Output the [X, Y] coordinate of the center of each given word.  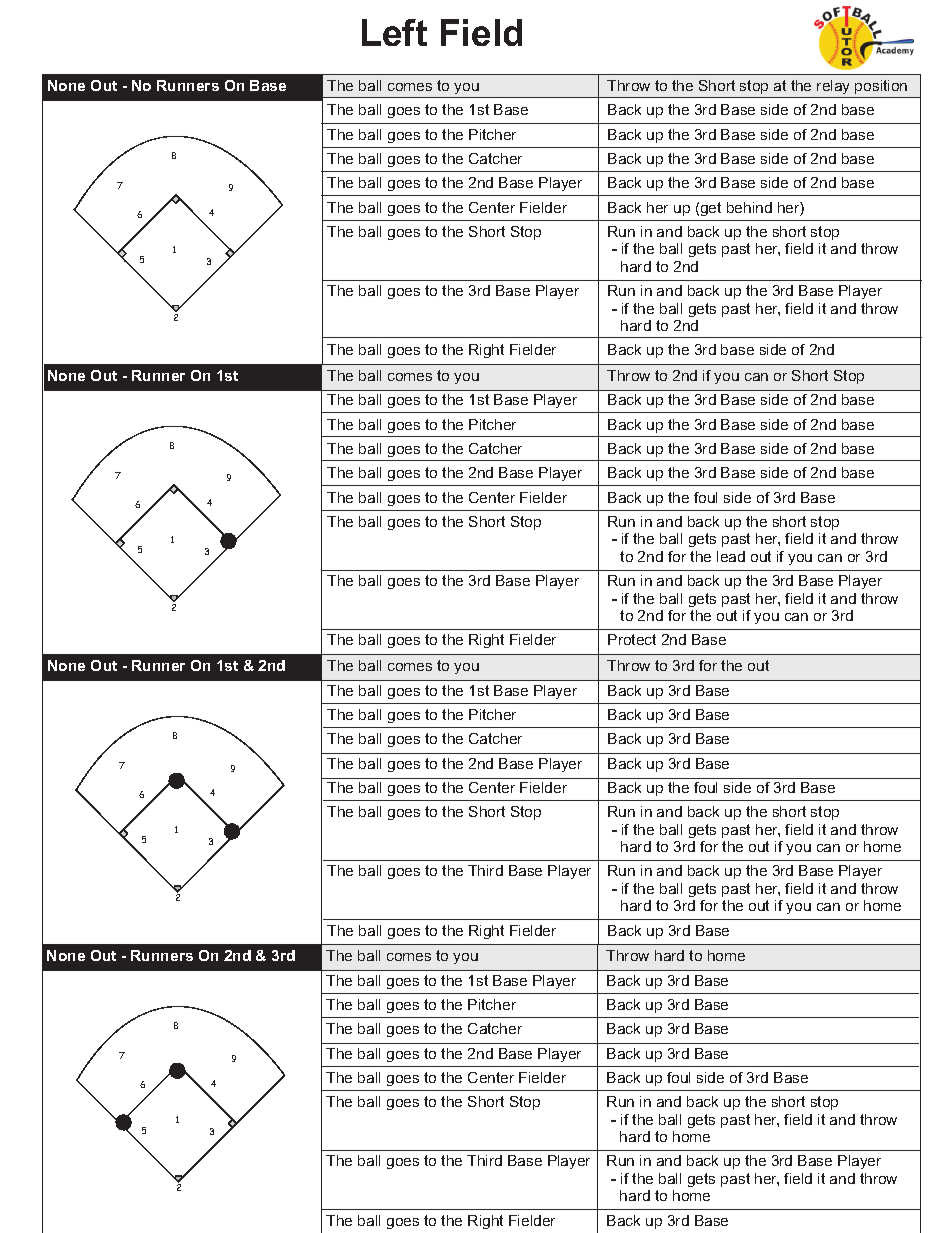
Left [394, 32]
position [881, 87]
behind [749, 207]
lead [731, 556]
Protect [632, 639]
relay [833, 87]
